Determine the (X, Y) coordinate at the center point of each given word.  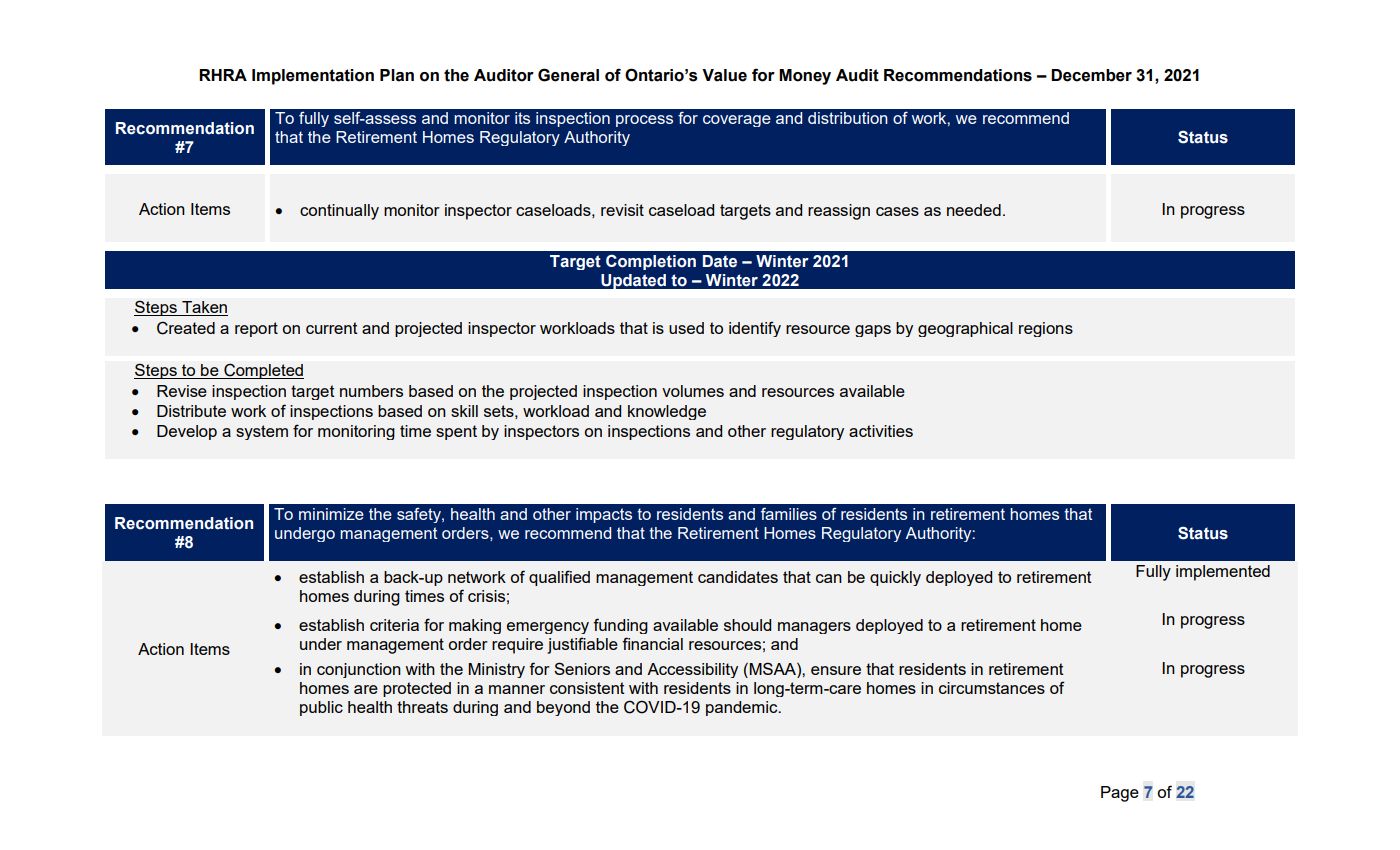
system (262, 432)
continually (339, 212)
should (747, 625)
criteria (394, 625)
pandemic (743, 708)
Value (724, 75)
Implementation (313, 77)
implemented (1223, 573)
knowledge (667, 412)
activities (881, 431)
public (321, 708)
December (1091, 75)
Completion (651, 262)
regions (1046, 329)
